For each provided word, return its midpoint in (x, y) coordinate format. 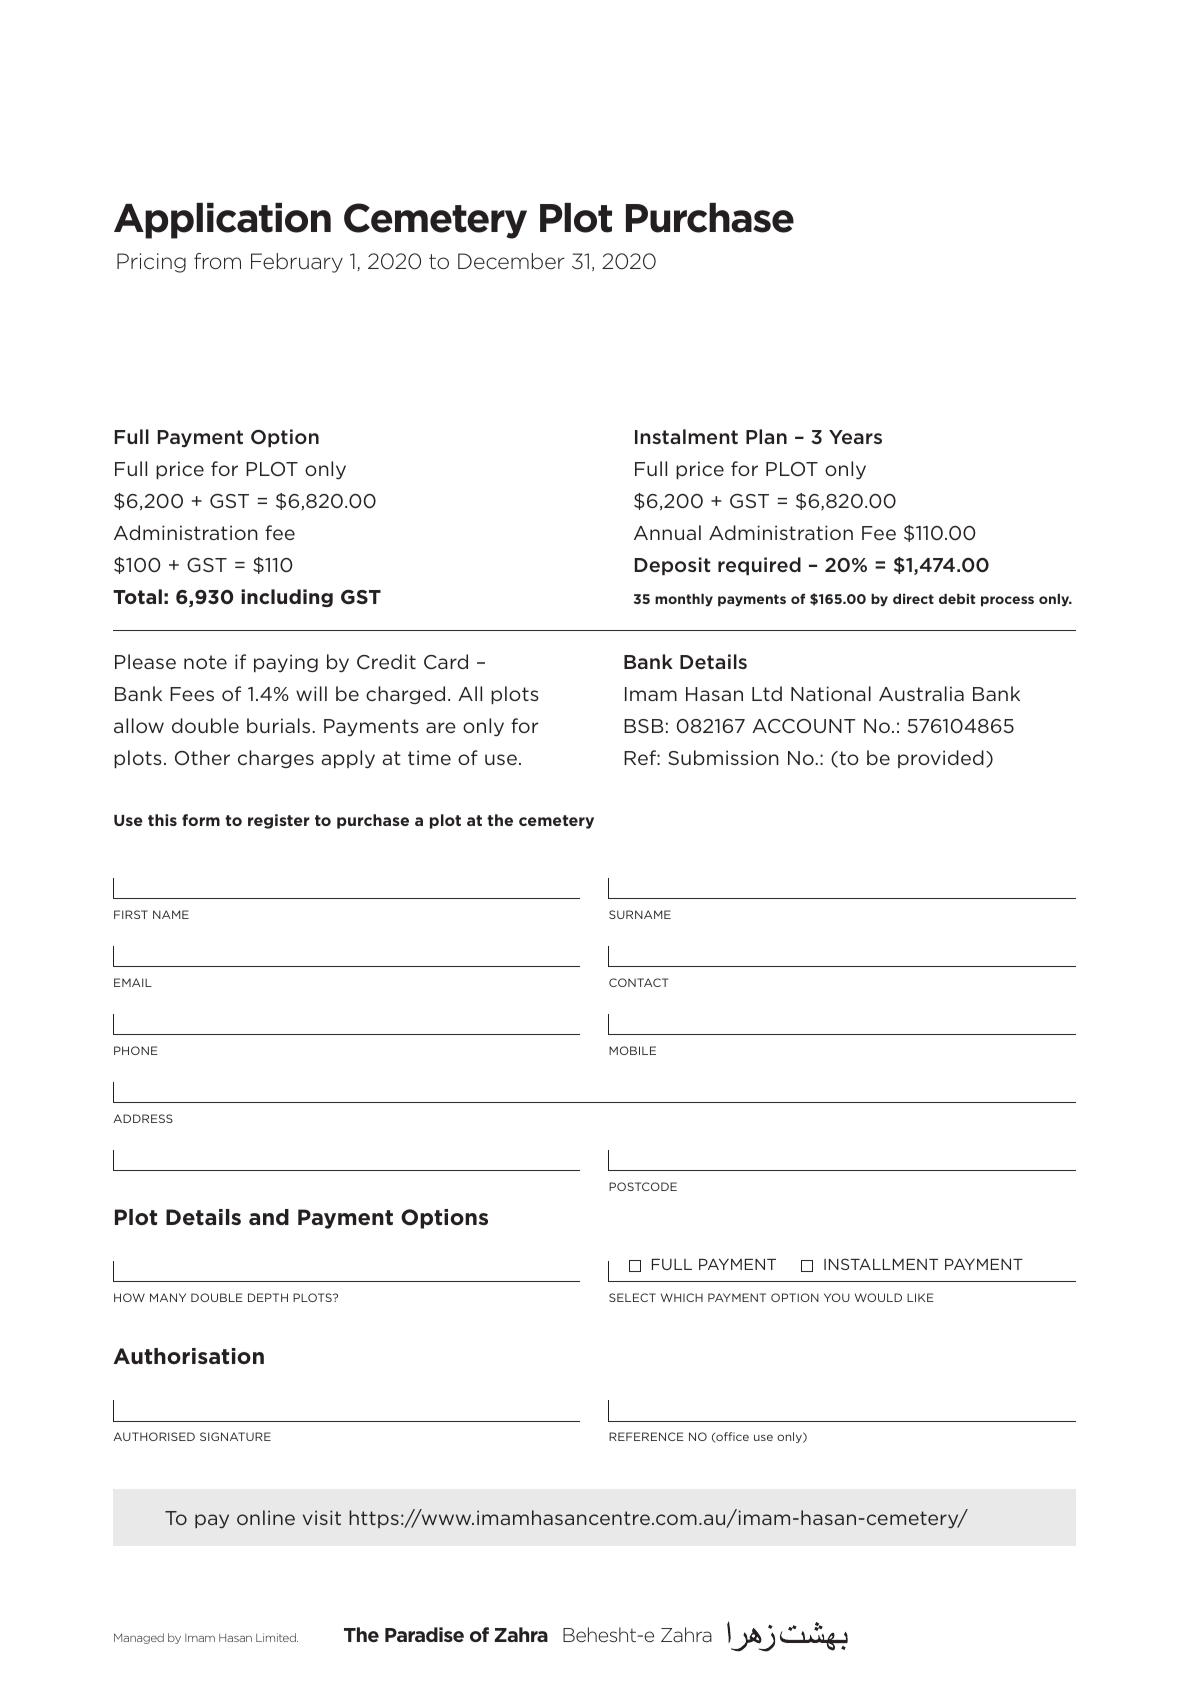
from (217, 261)
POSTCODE (643, 1186)
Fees (192, 694)
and (269, 1217)
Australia (921, 693)
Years (855, 437)
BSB (643, 726)
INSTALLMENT (881, 1264)
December (511, 261)
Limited (277, 1637)
